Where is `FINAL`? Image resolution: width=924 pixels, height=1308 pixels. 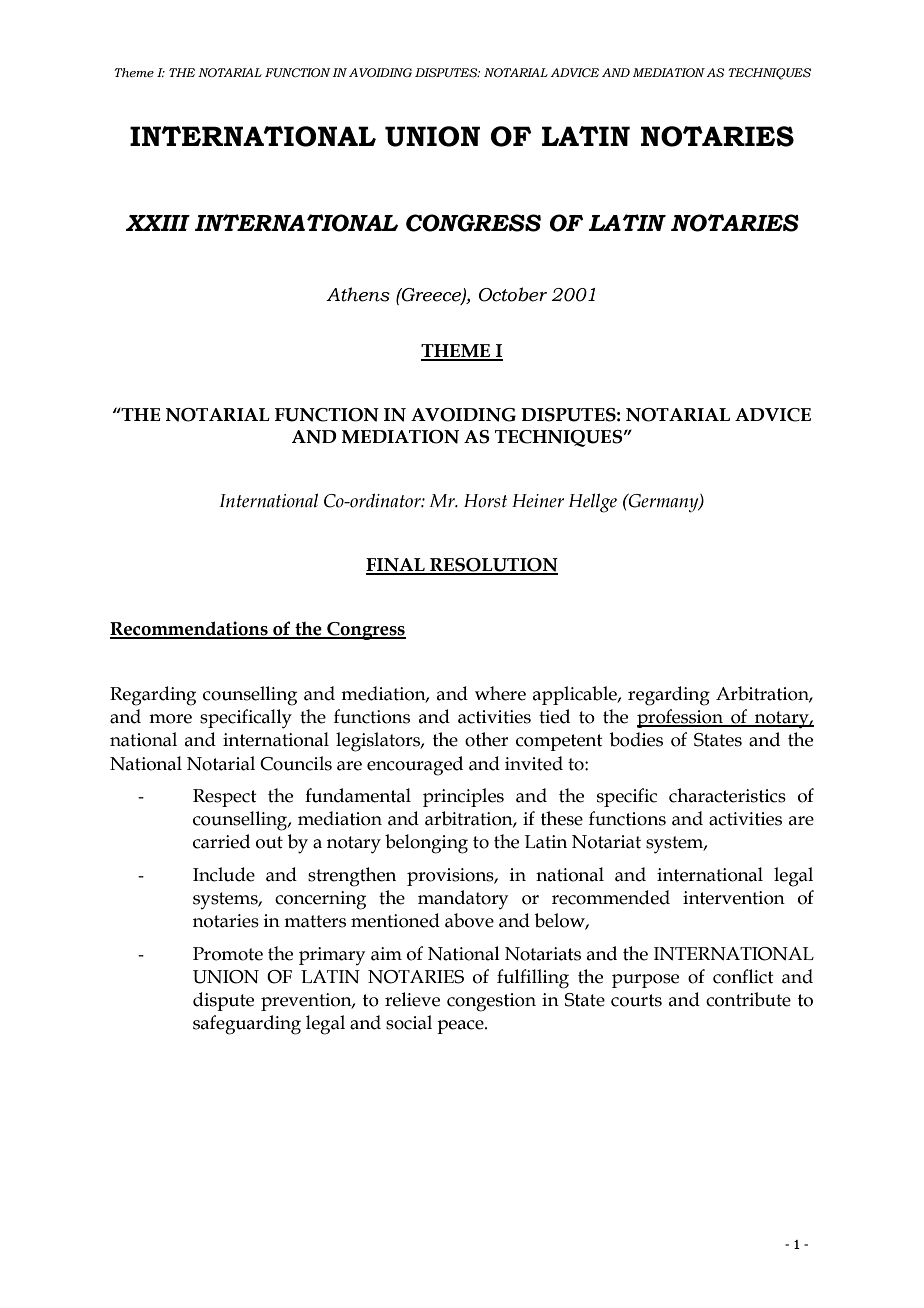
FINAL is located at coordinates (396, 566).
